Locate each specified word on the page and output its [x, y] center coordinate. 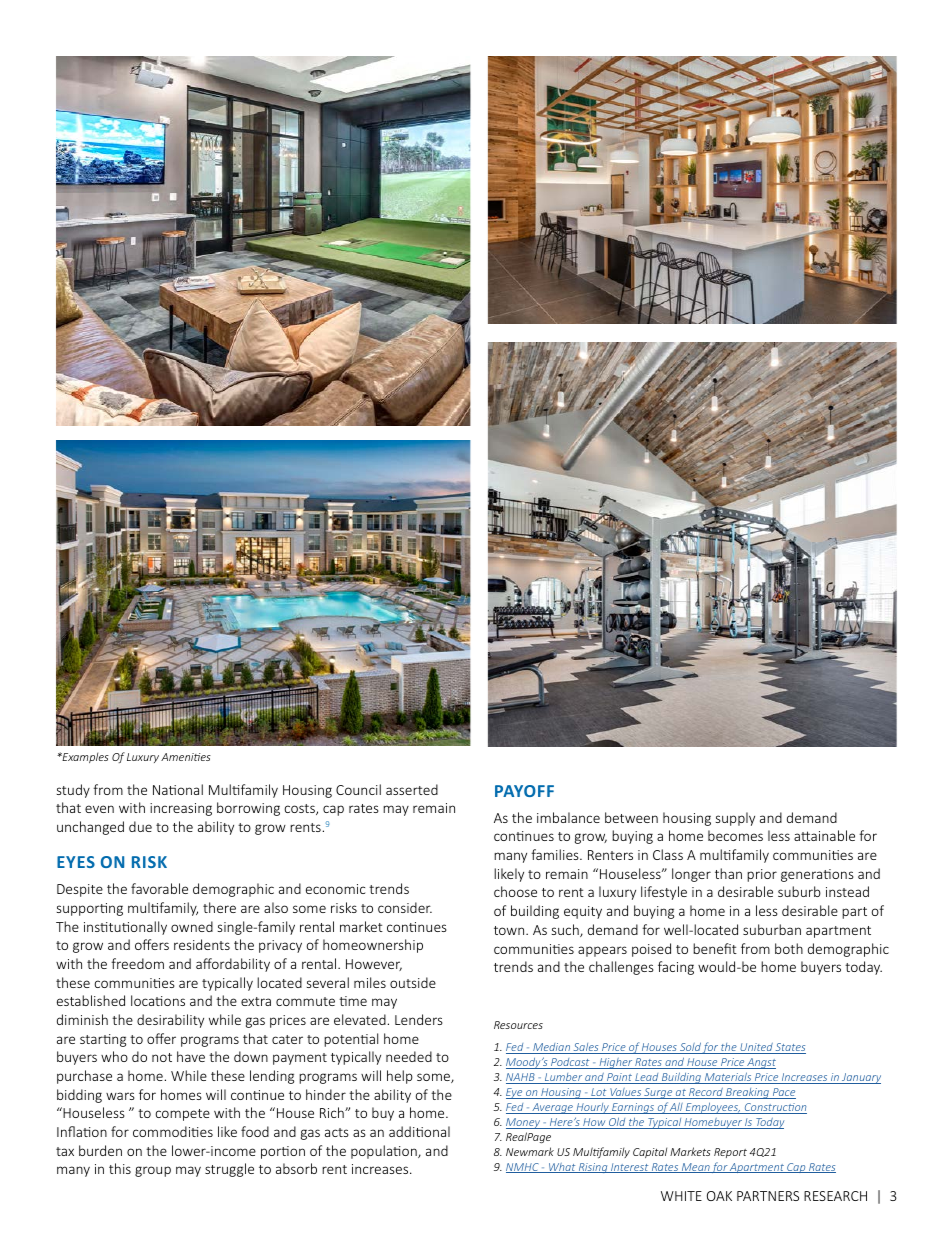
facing [676, 968]
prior [762, 875]
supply [735, 819]
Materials [728, 1078]
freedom [137, 963]
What [562, 1168]
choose [515, 891]
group [153, 1171]
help [400, 1077]
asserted [412, 789]
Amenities [186, 757]
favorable [159, 888]
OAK [719, 1196]
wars [120, 1096]
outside [413, 982]
